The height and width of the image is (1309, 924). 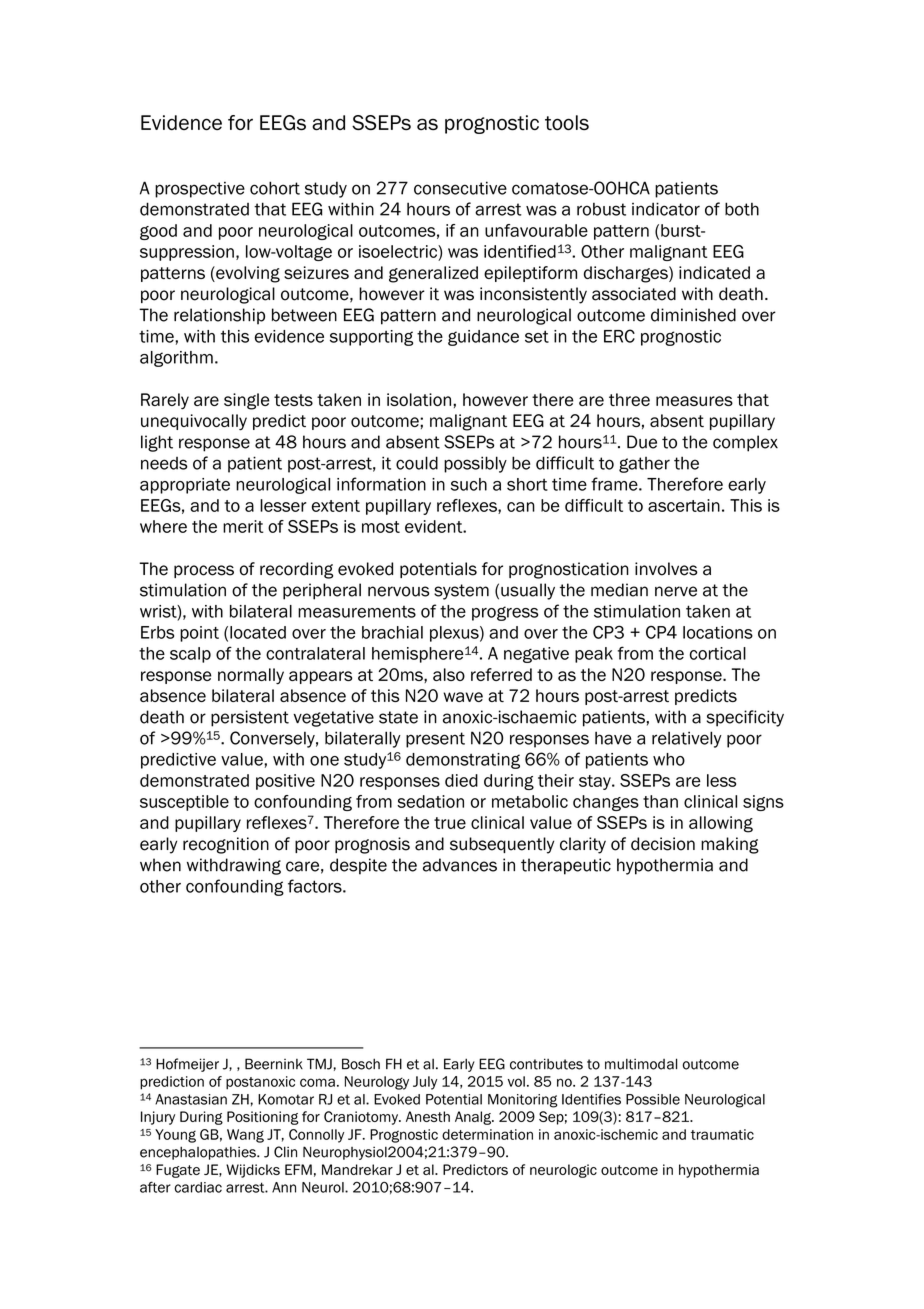 What do you see at coordinates (722, 1134) in the image?
I see `traumatic` at bounding box center [722, 1134].
